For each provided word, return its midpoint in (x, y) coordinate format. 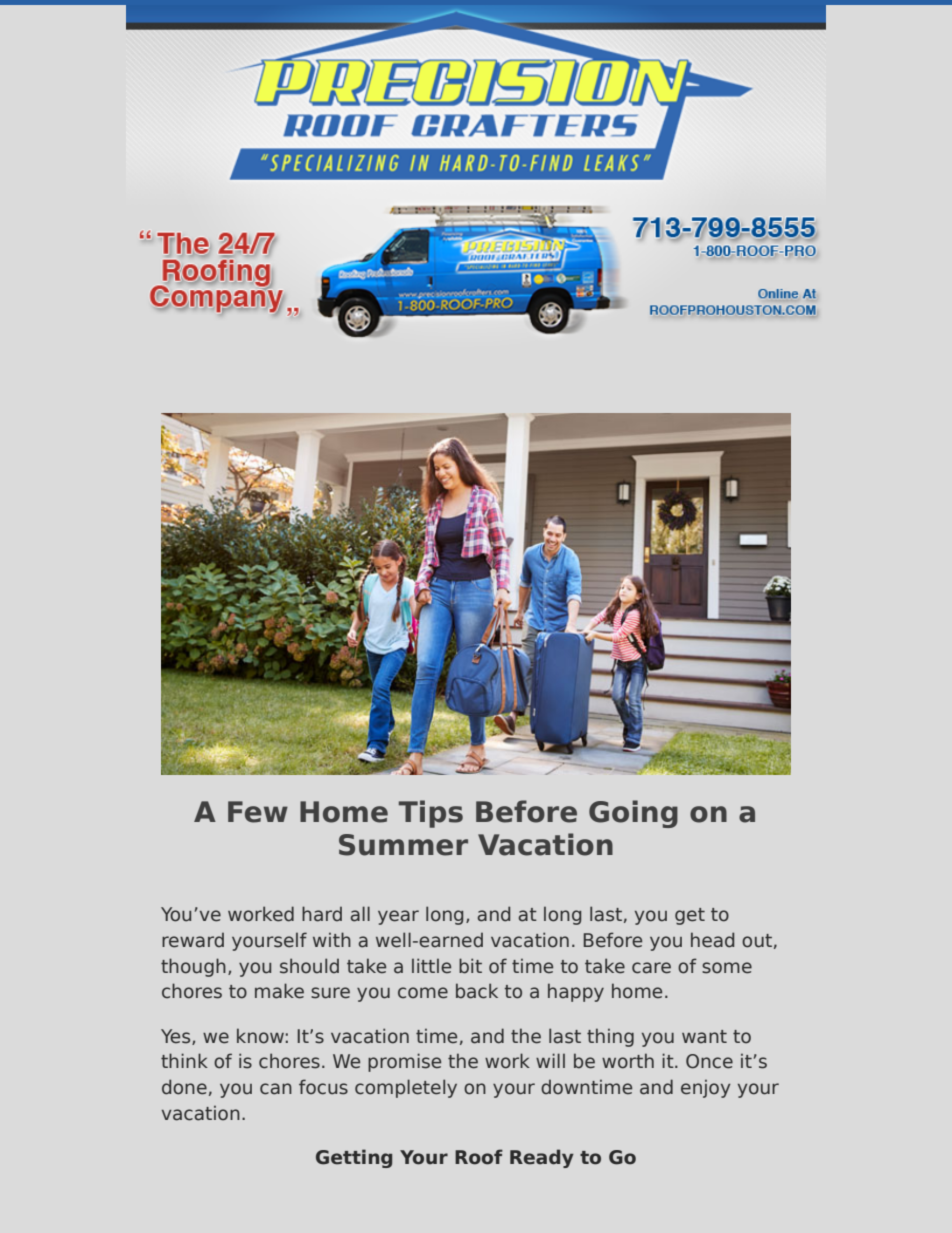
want (704, 1037)
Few (258, 812)
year (398, 917)
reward (193, 940)
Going (633, 814)
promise (404, 1062)
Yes (177, 1037)
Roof (479, 1157)
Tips (431, 814)
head (712, 940)
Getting (354, 1158)
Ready (542, 1158)
